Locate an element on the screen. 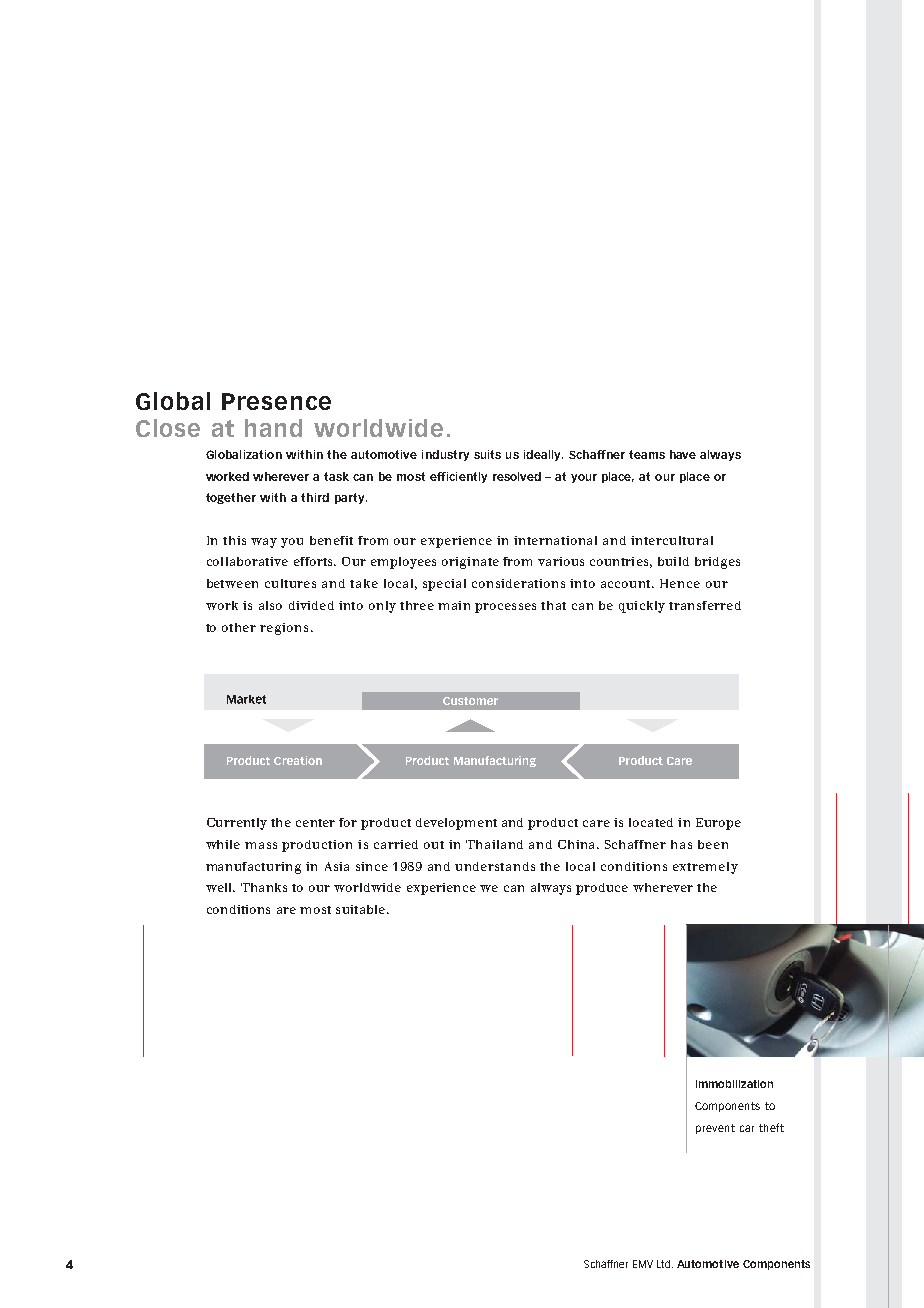 The height and width of the screenshot is (1308, 924). well is located at coordinates (220, 887).
